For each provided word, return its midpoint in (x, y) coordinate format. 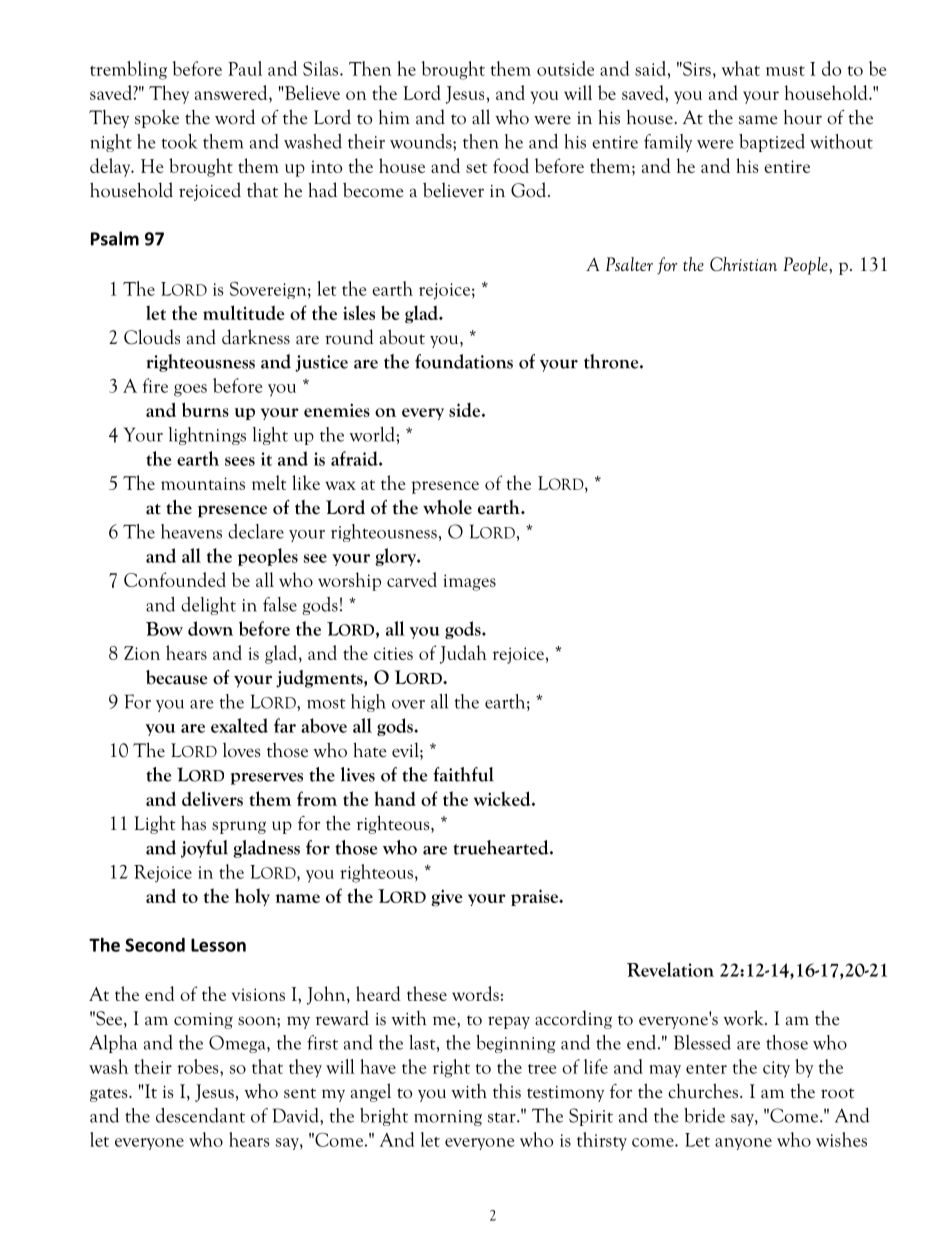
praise (536, 897)
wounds (422, 141)
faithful (463, 774)
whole (447, 507)
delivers (212, 798)
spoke (157, 118)
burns (205, 409)
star (503, 1117)
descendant (200, 1115)
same (758, 120)
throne (612, 361)
